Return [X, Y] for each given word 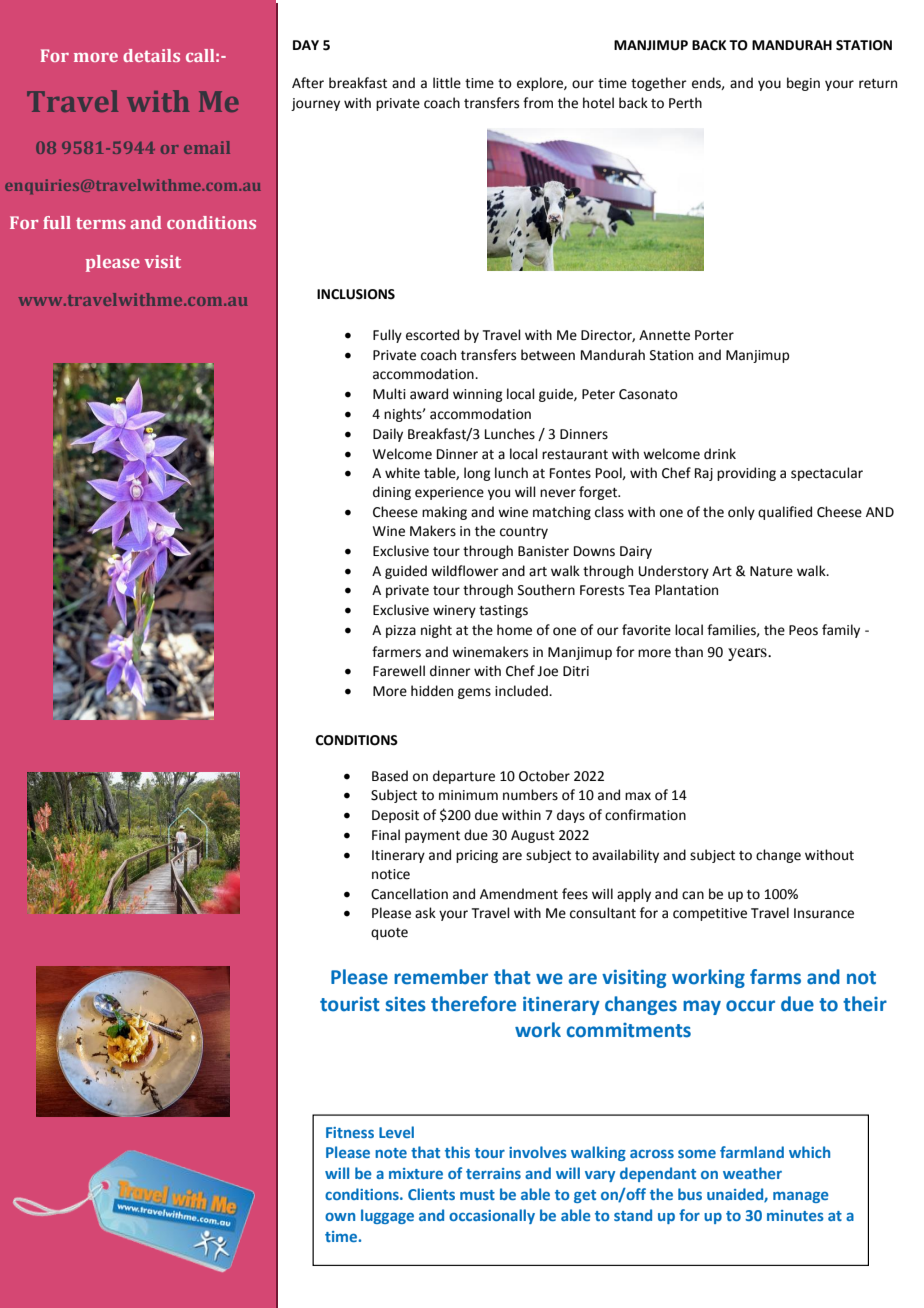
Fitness [350, 1132]
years [748, 654]
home [514, 630]
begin [803, 84]
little [447, 83]
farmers [396, 652]
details [151, 55]
